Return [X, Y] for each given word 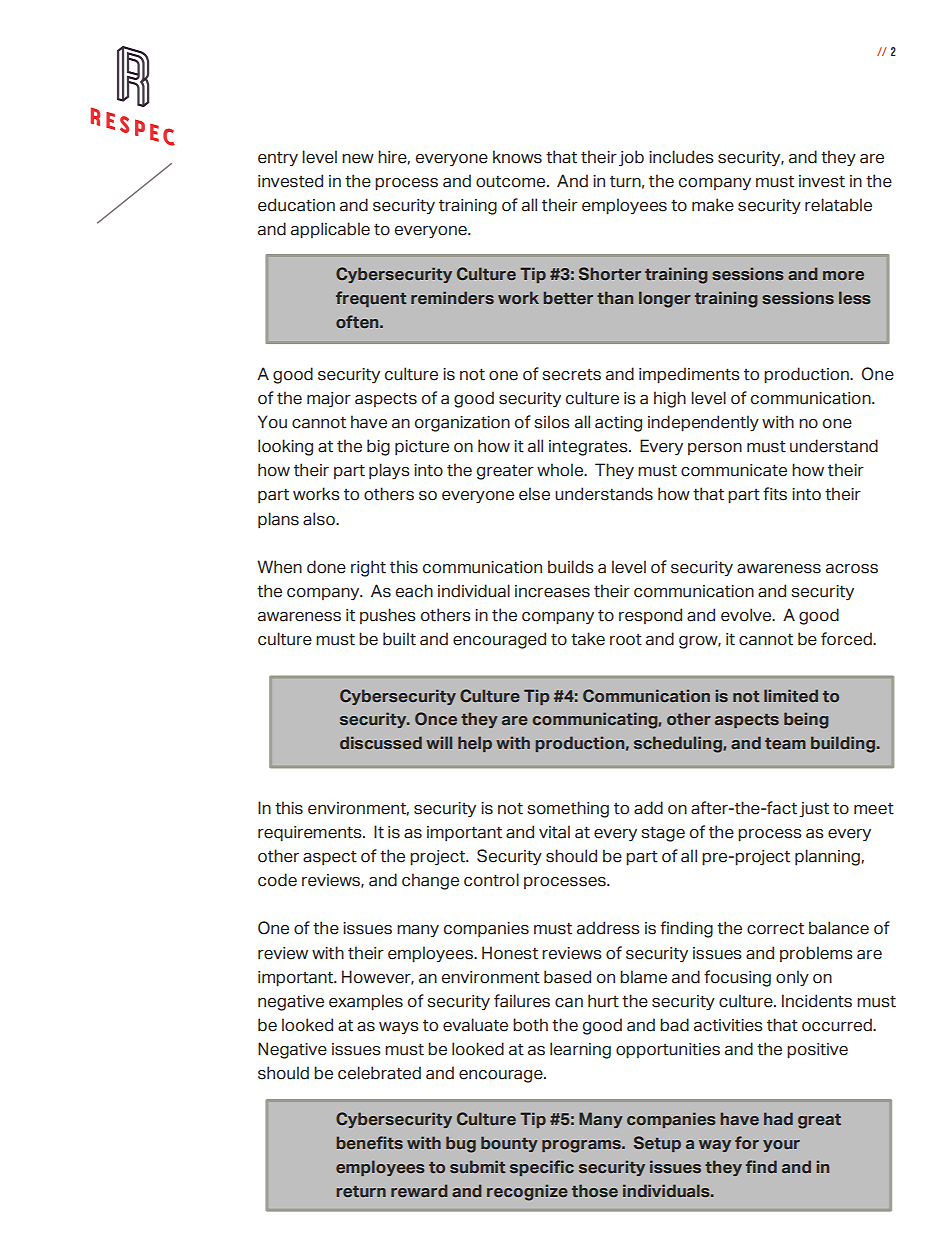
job [631, 158]
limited [791, 695]
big [378, 447]
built [399, 639]
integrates [589, 448]
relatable [838, 205]
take [588, 639]
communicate [734, 470]
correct [775, 928]
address [608, 928]
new [358, 159]
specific [542, 1168]
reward [419, 1190]
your [781, 1146]
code [277, 880]
